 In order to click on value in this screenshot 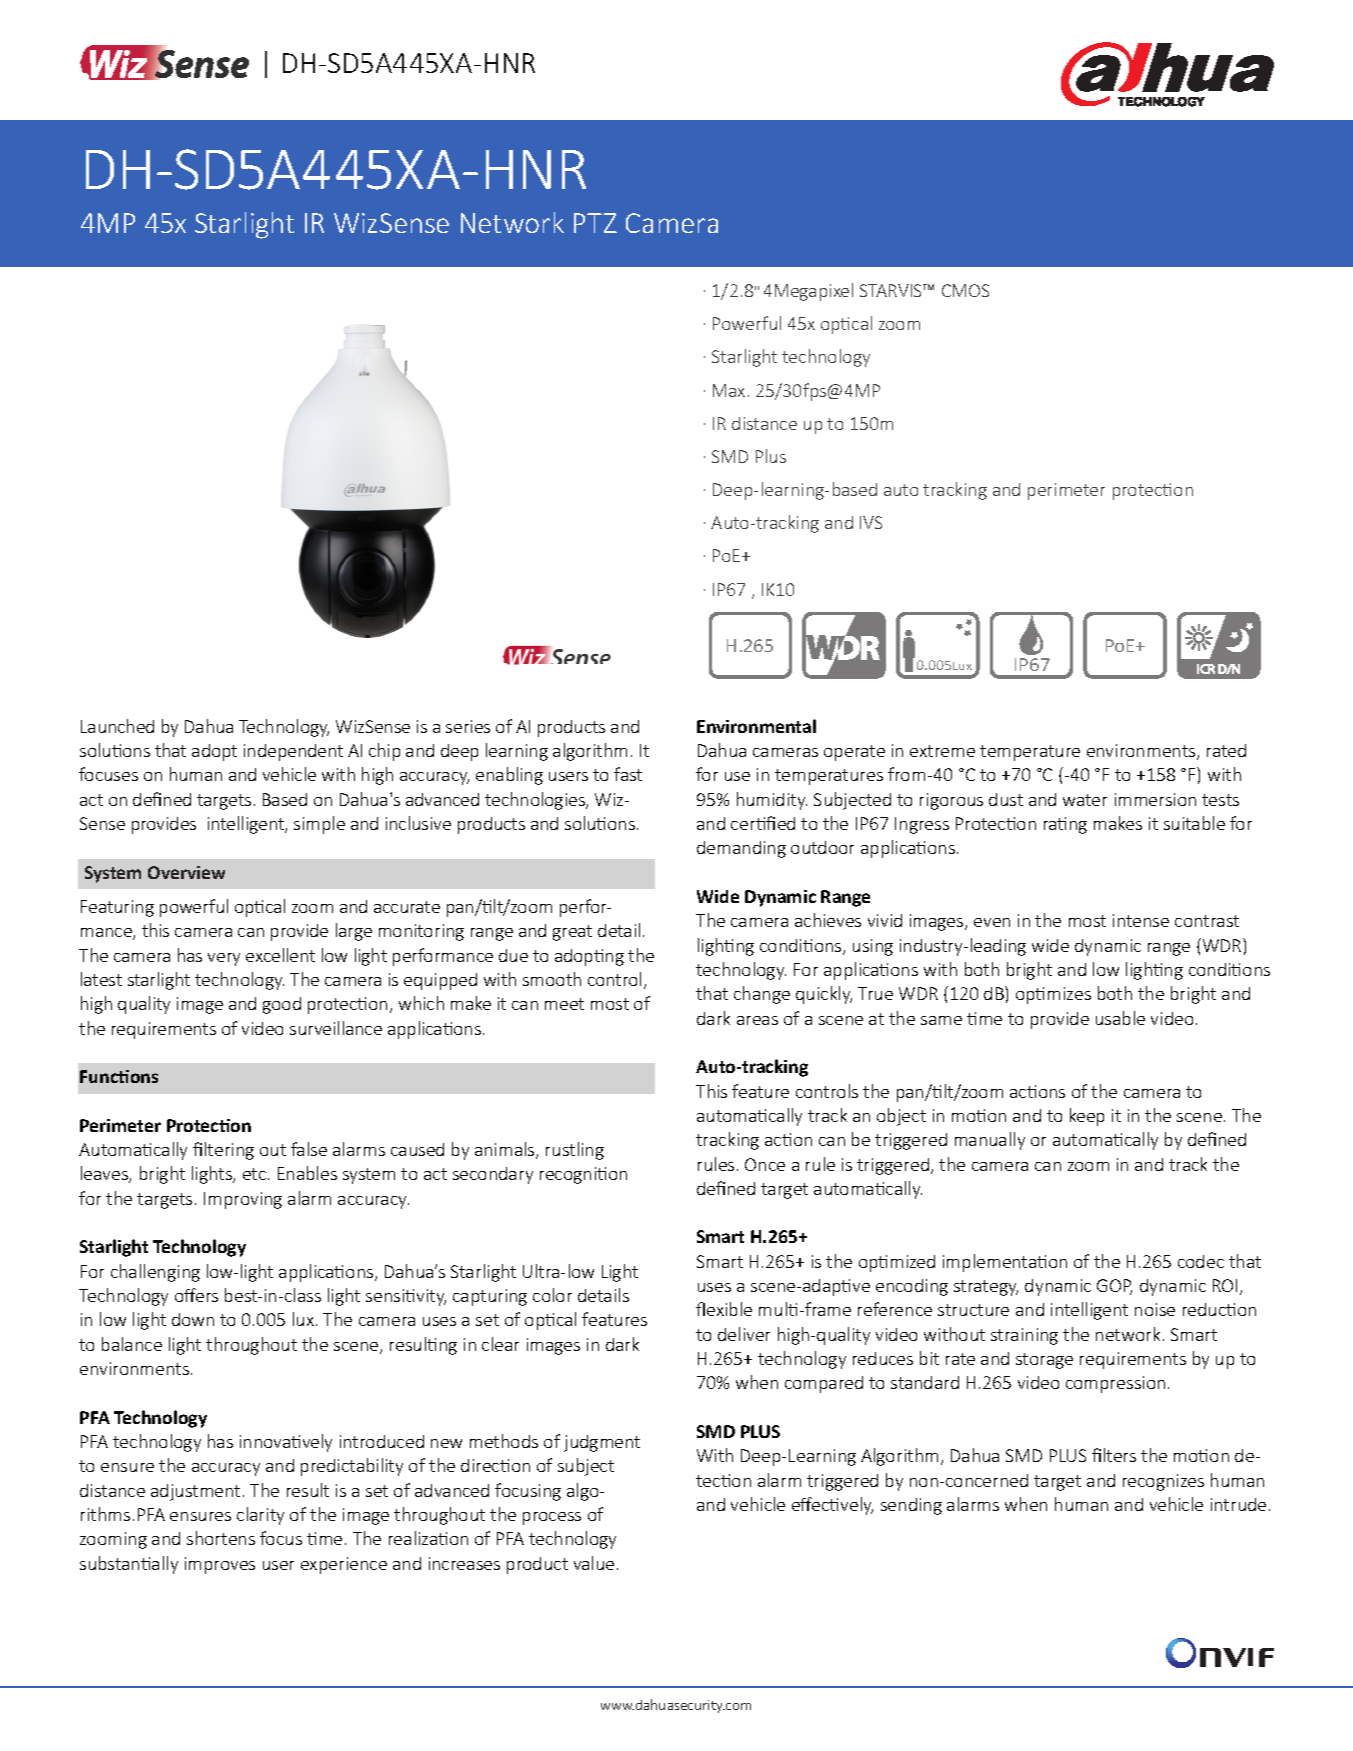, I will do `click(594, 1563)`.
